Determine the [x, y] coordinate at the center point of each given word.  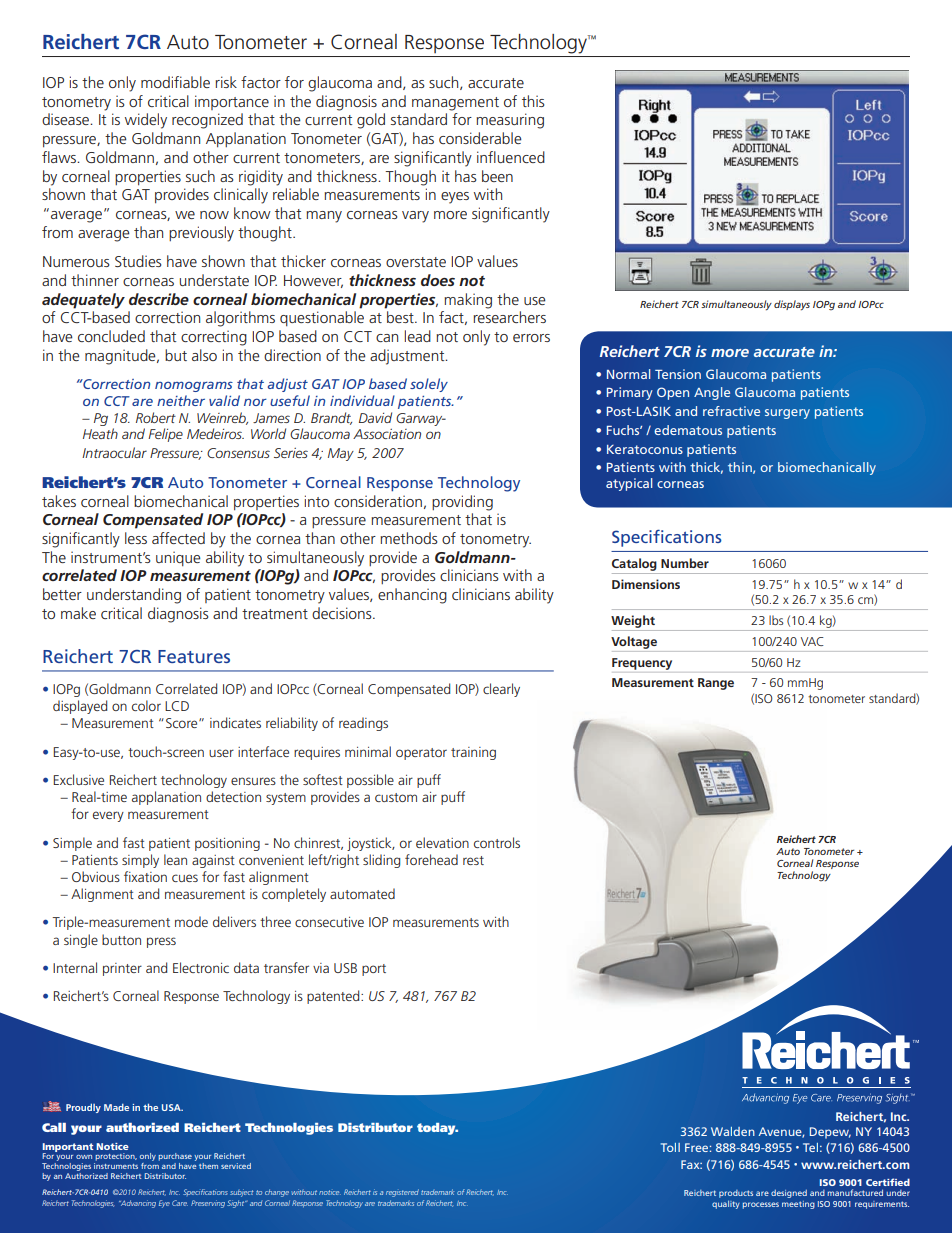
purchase [175, 1158]
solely [429, 385]
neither [181, 400]
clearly [501, 690]
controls [497, 842]
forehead [431, 859]
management [455, 104]
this [533, 101]
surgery [787, 414]
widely [146, 121]
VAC [812, 641]
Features [194, 656]
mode [191, 921]
